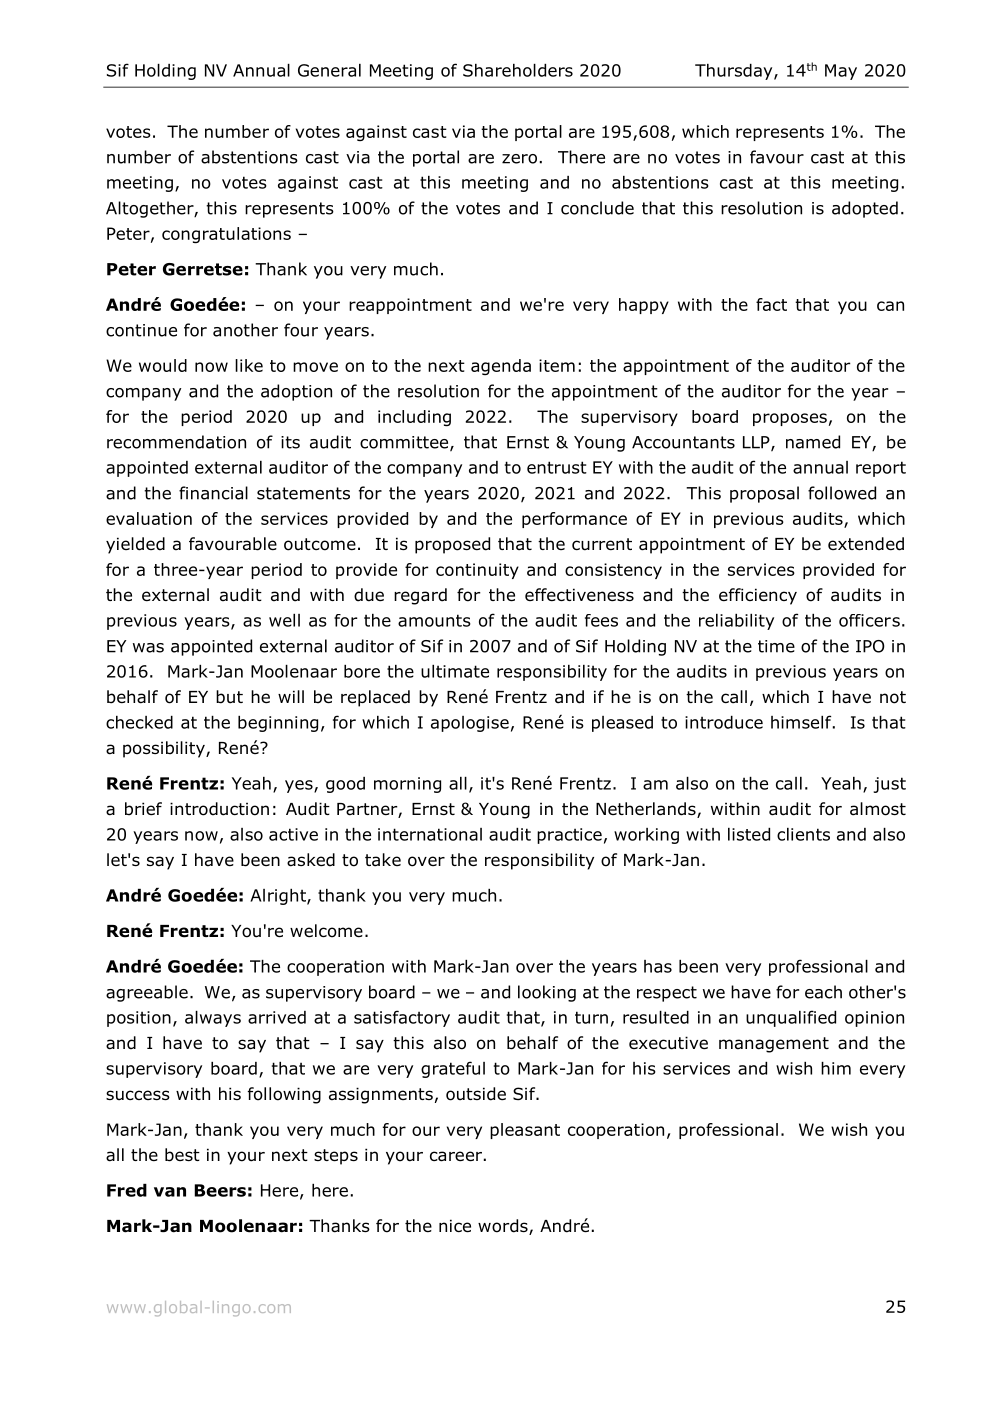  I want to click on Beers, so click(220, 1190).
